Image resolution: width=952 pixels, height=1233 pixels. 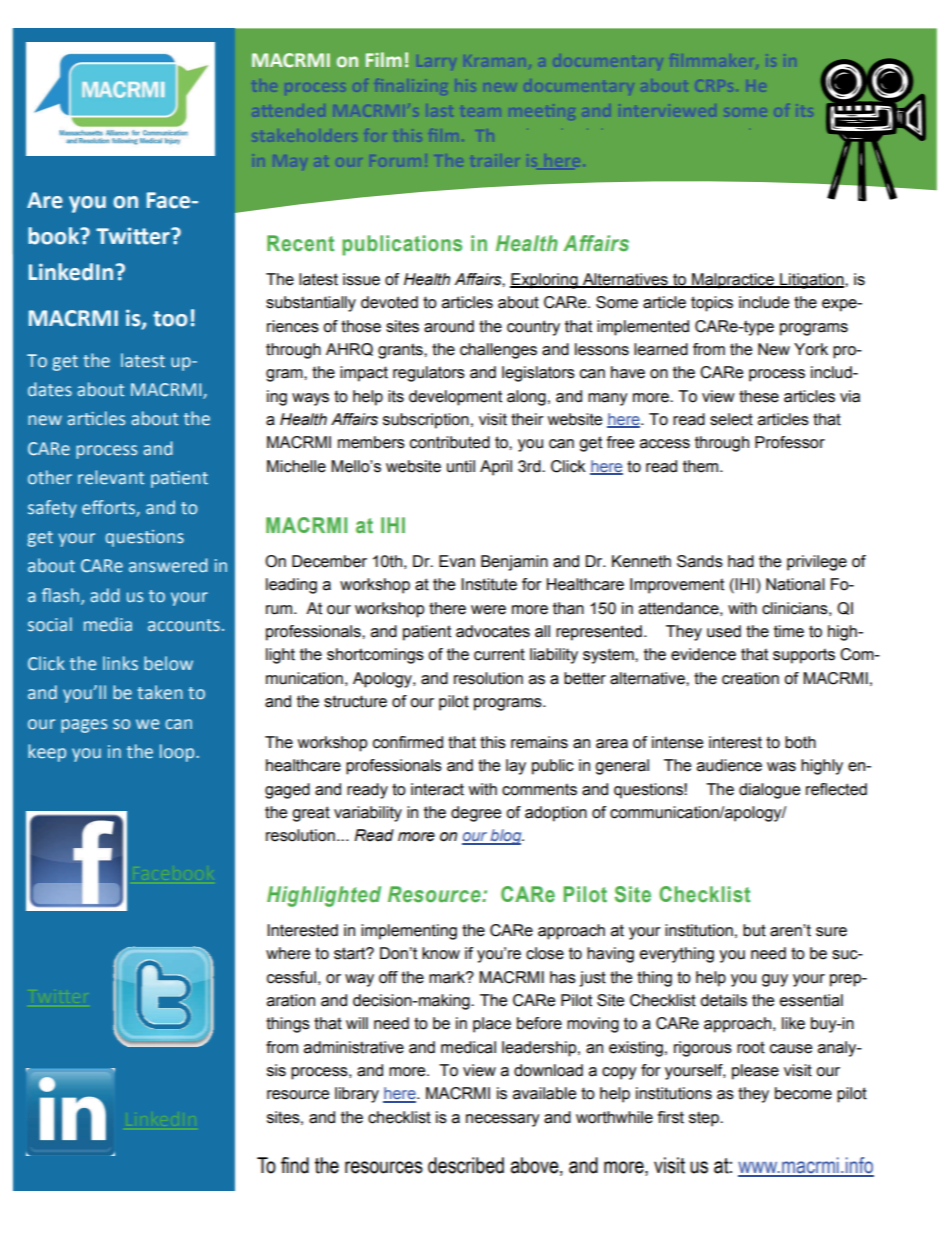 What do you see at coordinates (506, 837) in the document?
I see `blog` at bounding box center [506, 837].
